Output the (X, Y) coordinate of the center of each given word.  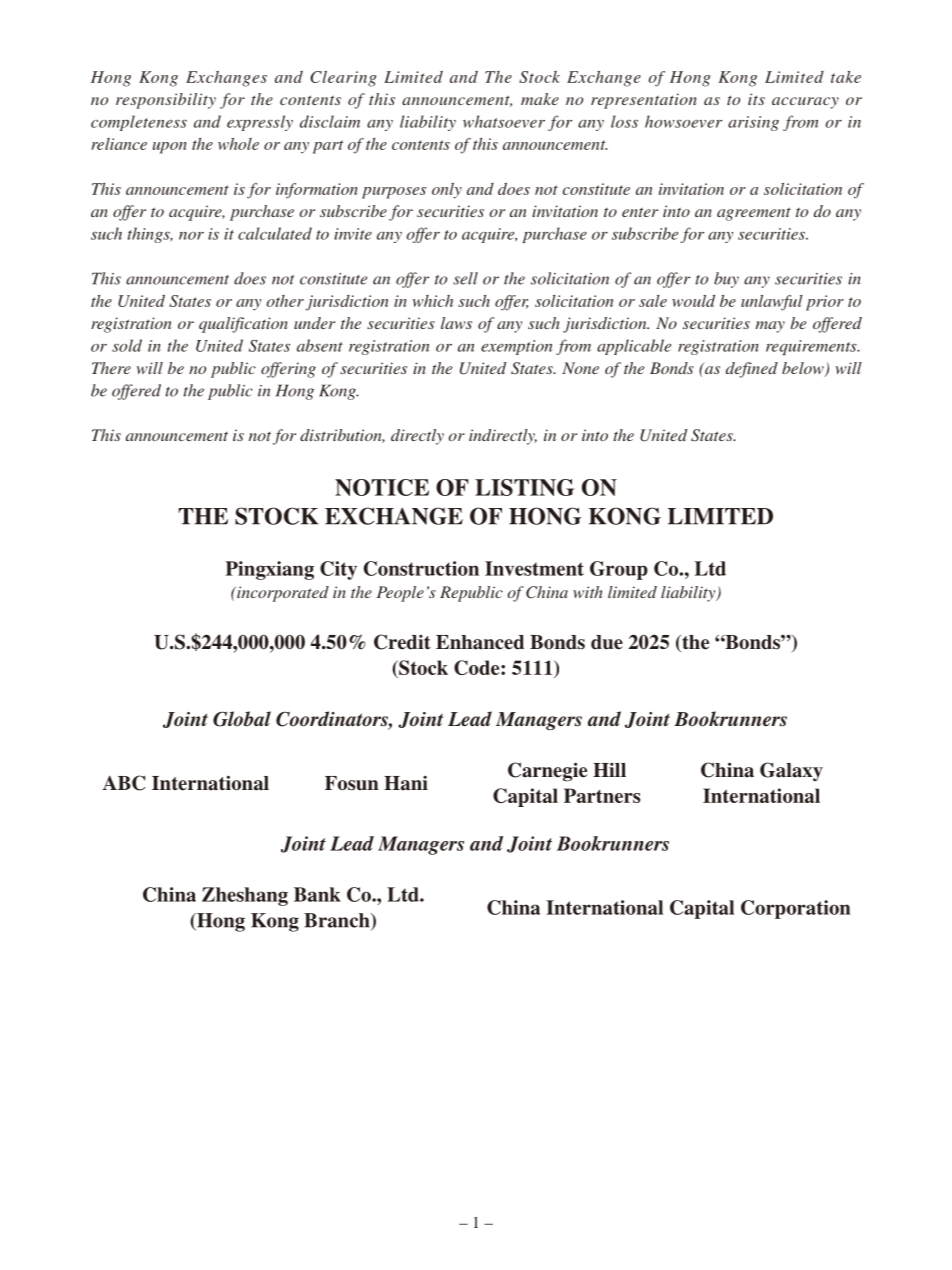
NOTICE (382, 487)
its (756, 99)
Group (619, 570)
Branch (338, 921)
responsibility (166, 101)
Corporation (796, 909)
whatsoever (504, 121)
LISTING (524, 487)
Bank (317, 894)
